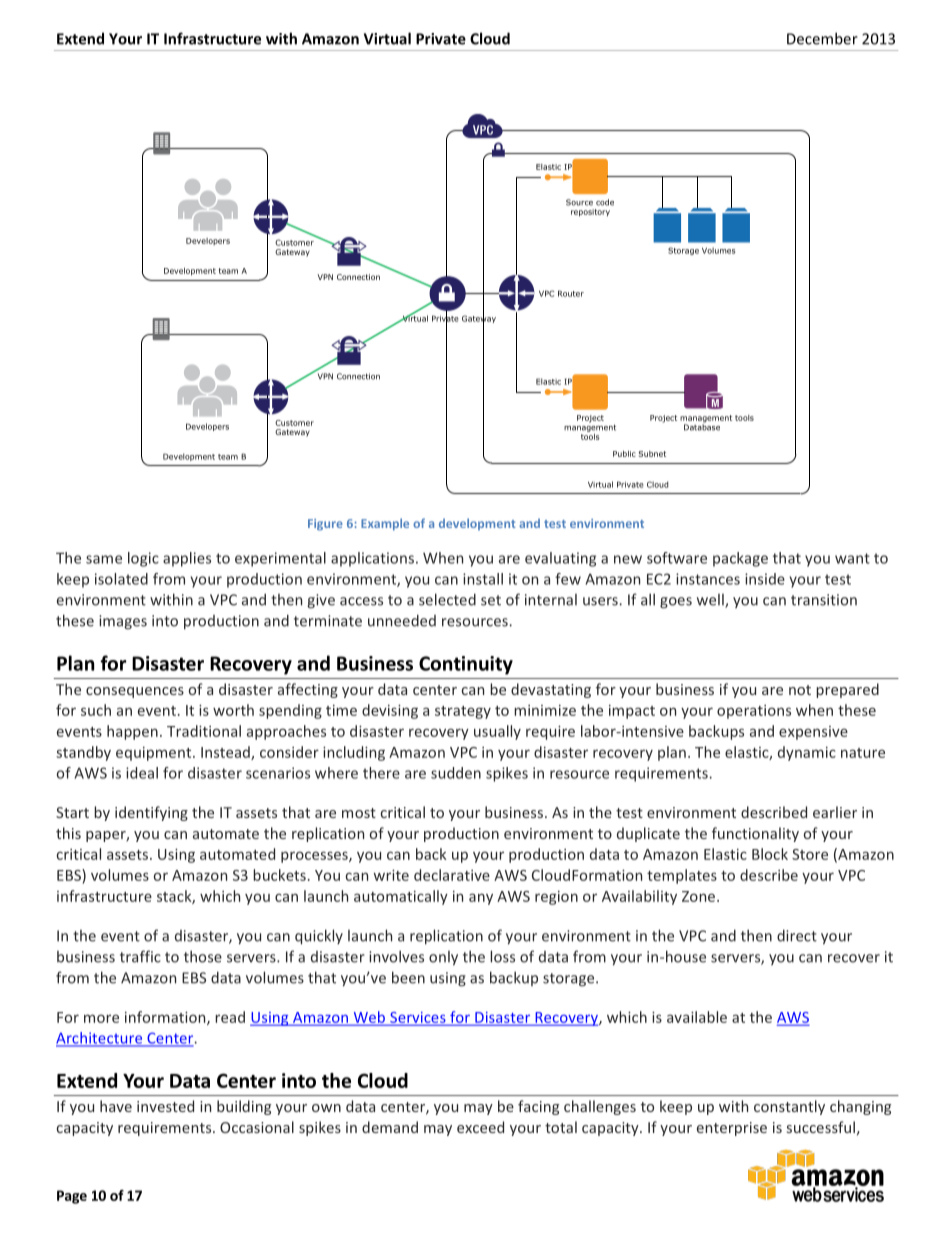 The height and width of the screenshot is (1233, 952). Describe the element at coordinates (754, 712) in the screenshot. I see `operations` at that location.
